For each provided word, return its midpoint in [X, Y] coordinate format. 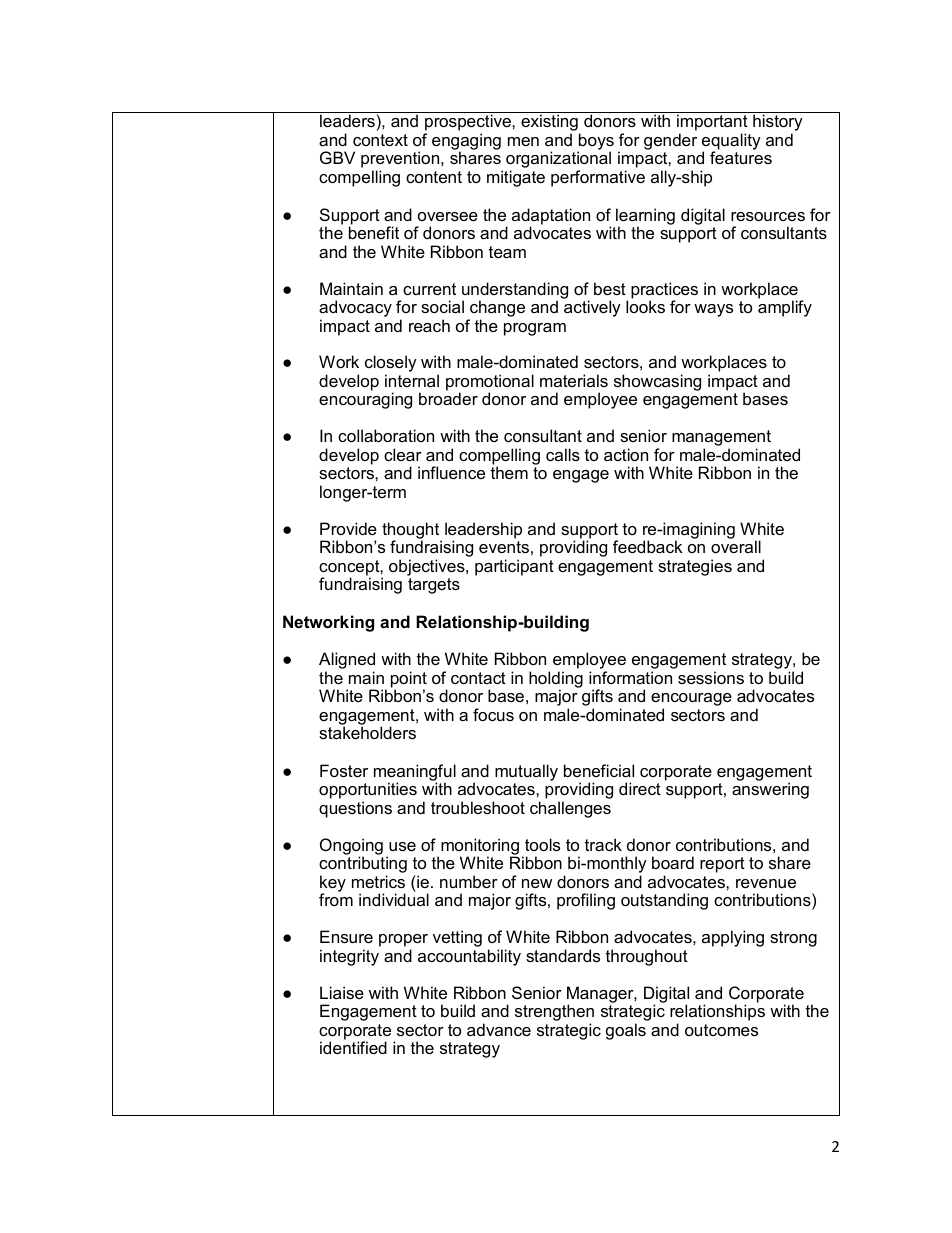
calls [563, 454]
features [741, 157]
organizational [558, 161]
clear [403, 454]
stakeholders [367, 732]
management [721, 439]
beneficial [599, 770]
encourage [691, 699]
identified [353, 1046]
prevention [401, 161]
